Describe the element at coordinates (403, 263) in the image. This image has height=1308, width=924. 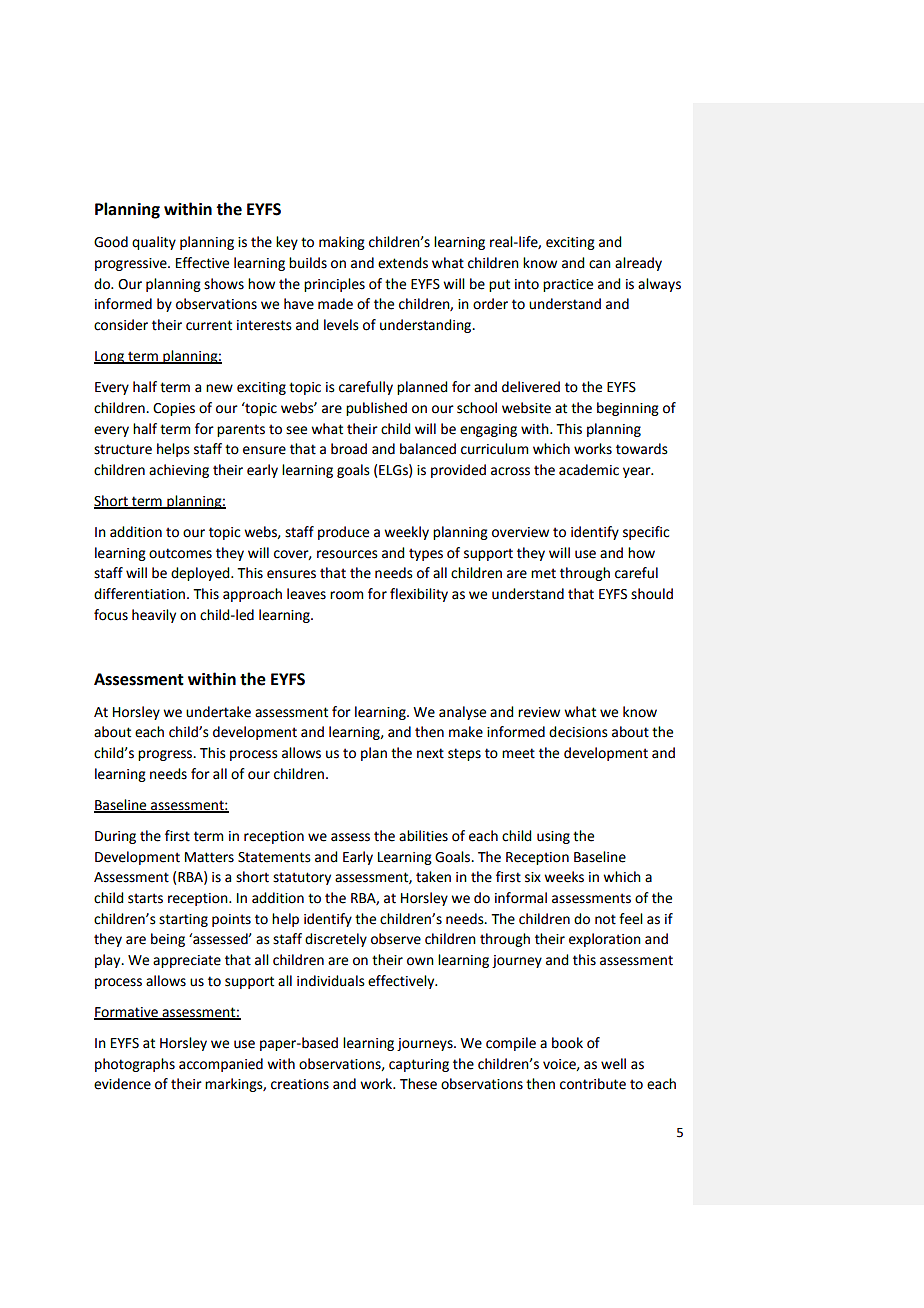
I see `extends` at that location.
